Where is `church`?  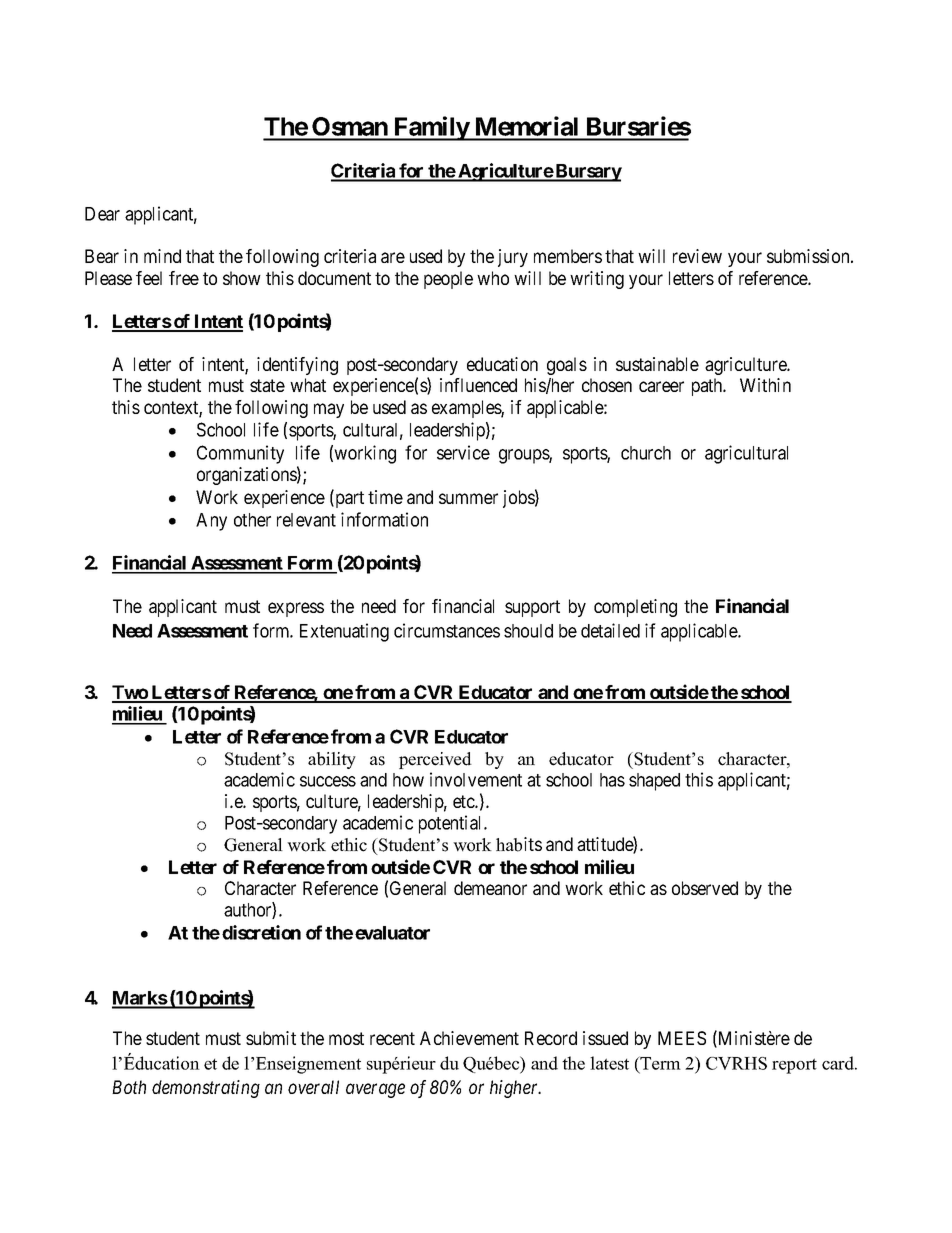 church is located at coordinates (646, 453).
